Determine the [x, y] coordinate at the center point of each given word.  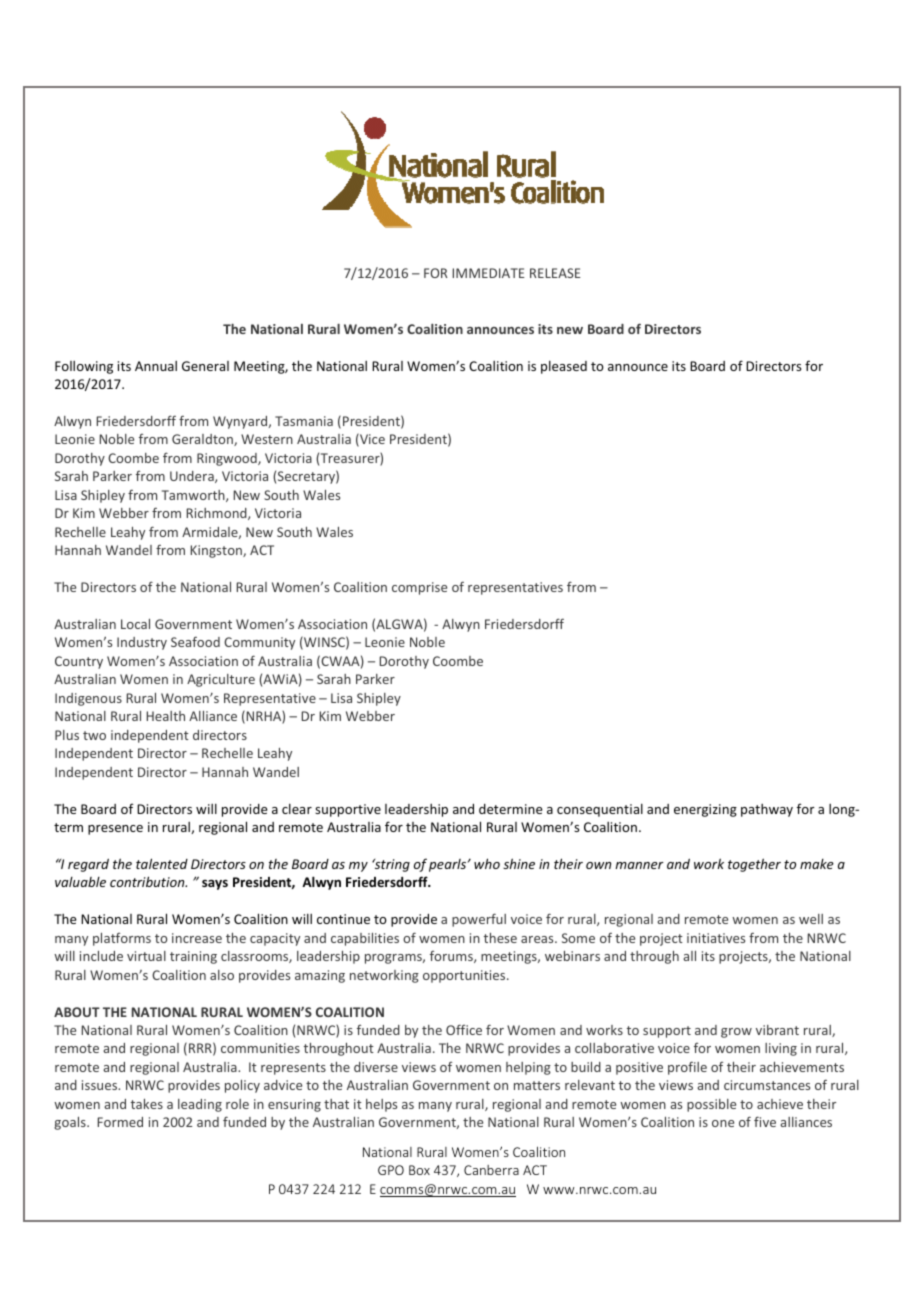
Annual [156, 366]
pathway [767, 810]
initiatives [716, 938]
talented [162, 863]
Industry [142, 643]
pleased [564, 367]
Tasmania [304, 421]
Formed [120, 1122]
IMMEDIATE [489, 273]
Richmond [218, 514]
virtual [146, 956]
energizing [705, 810]
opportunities [465, 976]
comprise [419, 588]
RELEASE [555, 273]
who [487, 863]
